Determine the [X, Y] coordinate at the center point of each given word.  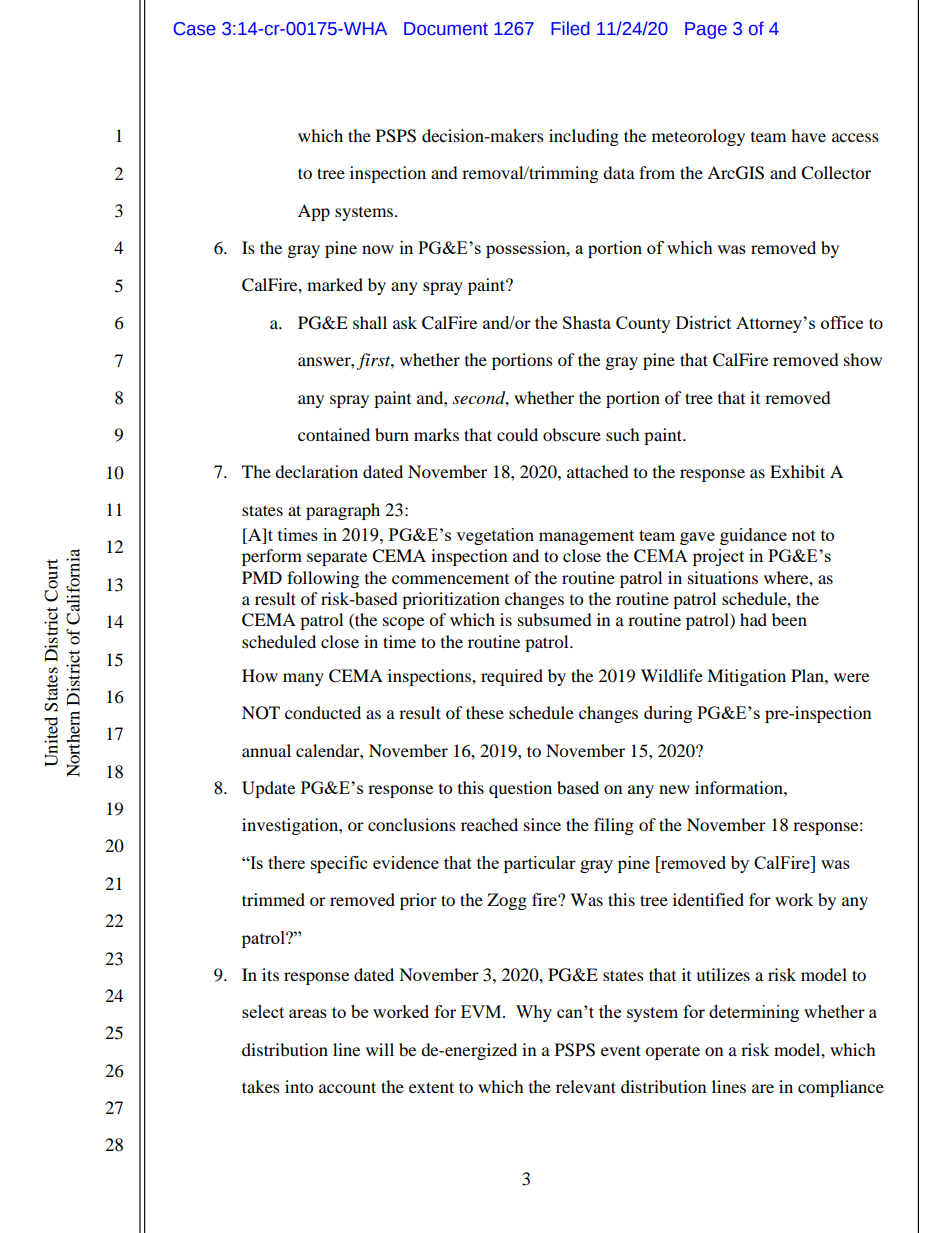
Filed [570, 28]
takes [261, 1086]
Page [706, 30]
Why [534, 1013]
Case [195, 29]
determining [754, 1013]
